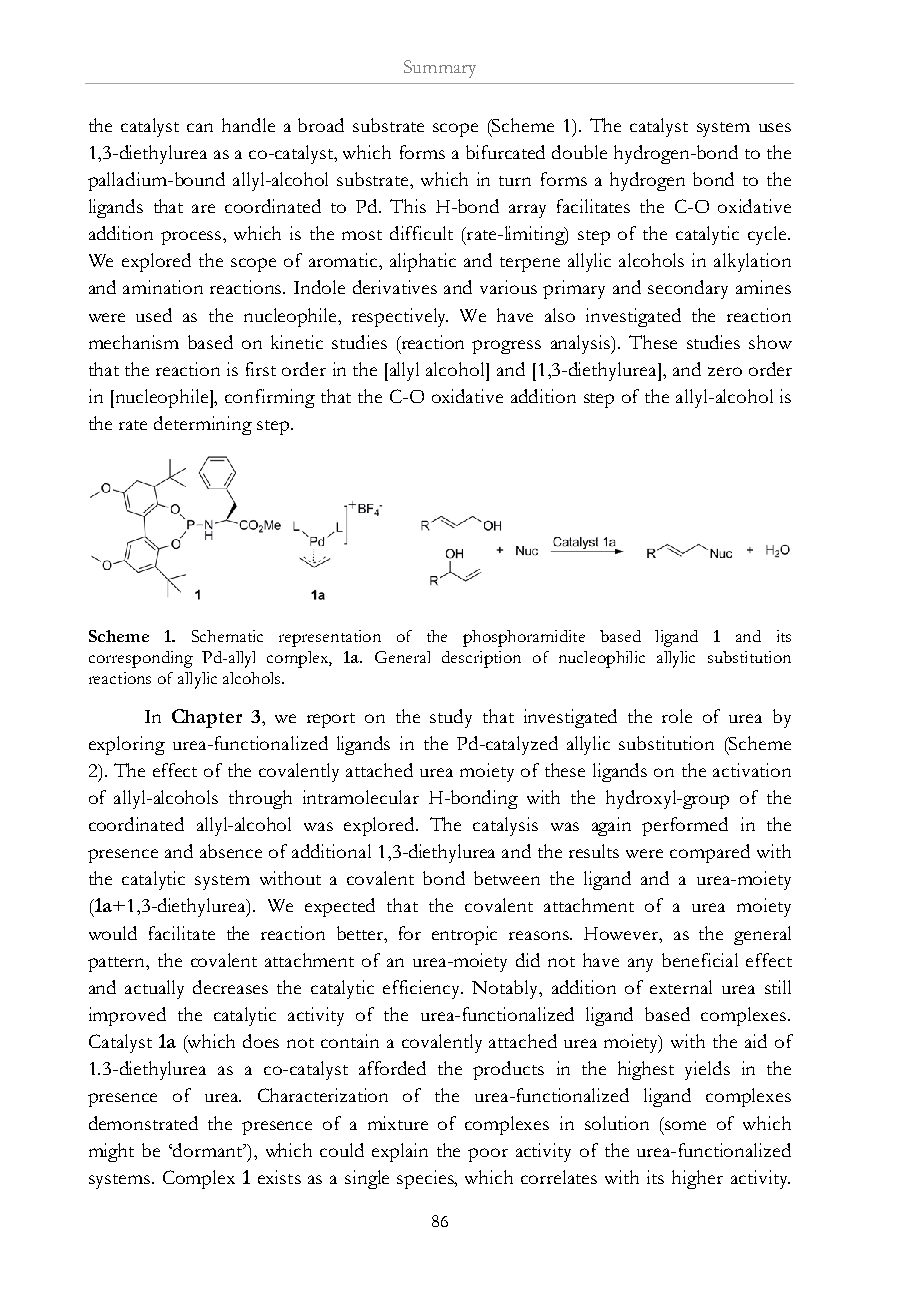 The height and width of the document is (1308, 924). Describe the element at coordinates (200, 127) in the document. I see `can` at that location.
